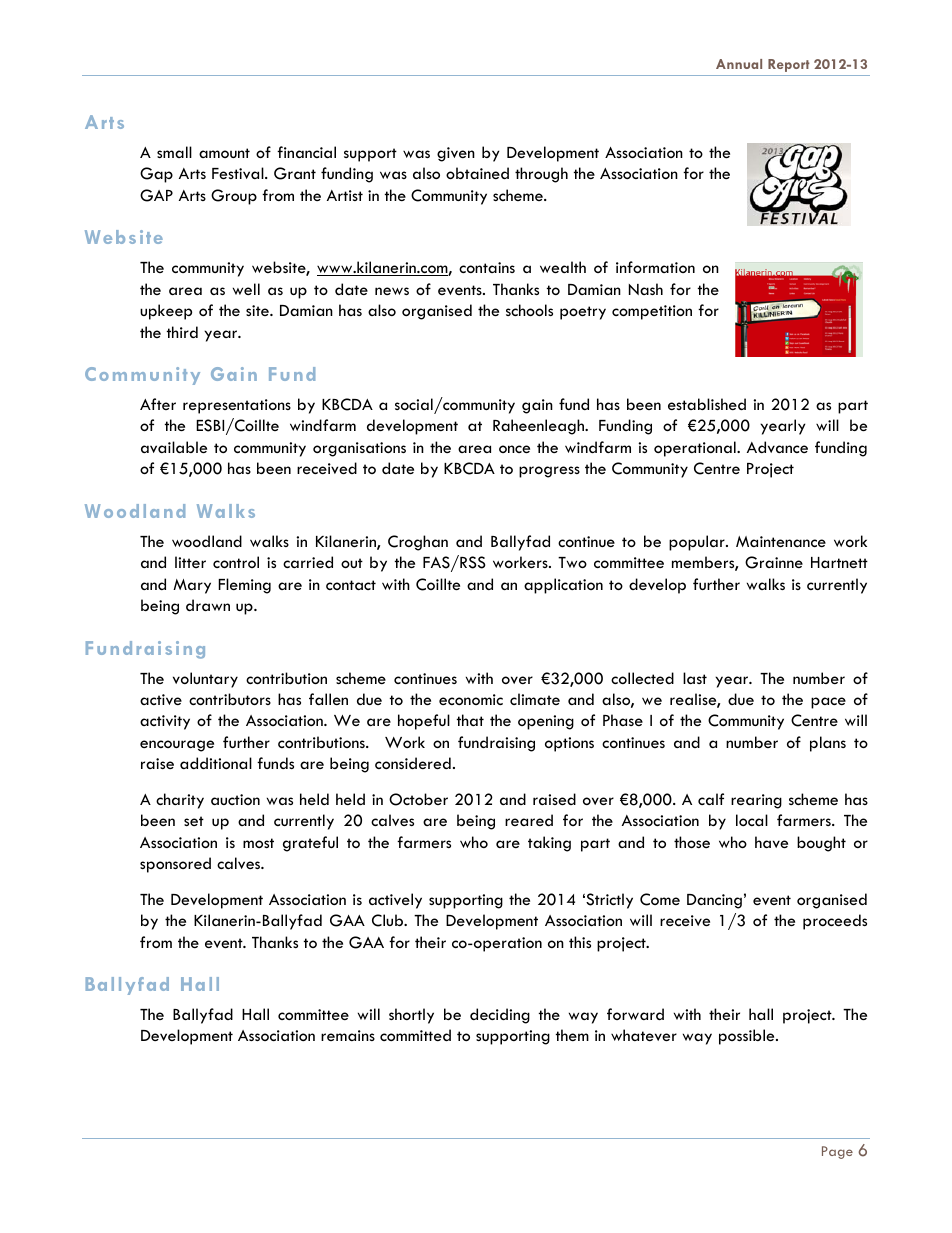 This screenshot has height=1233, width=952. I want to click on them, so click(572, 1035).
